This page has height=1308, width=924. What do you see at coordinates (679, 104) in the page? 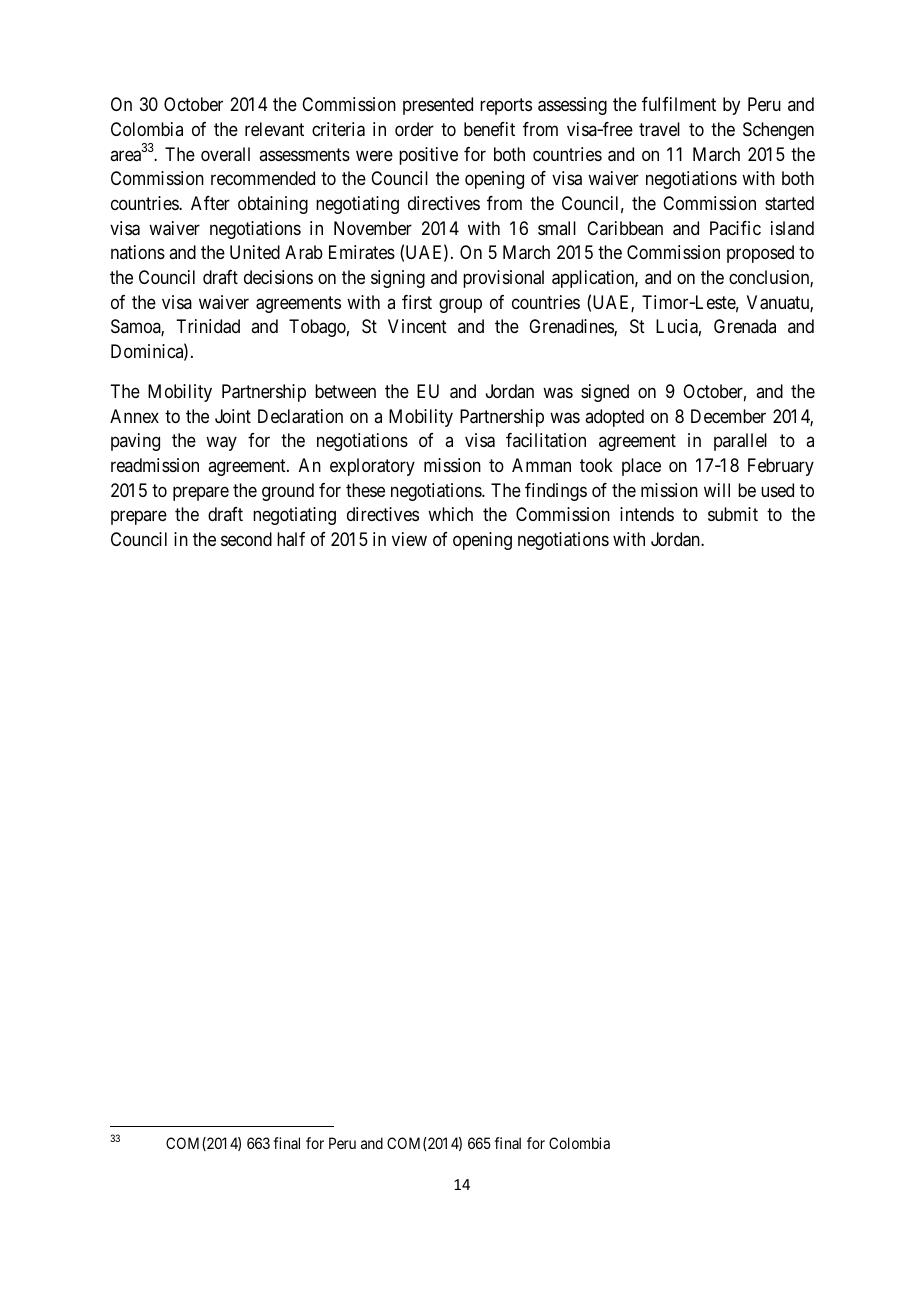
I see `fulfilment` at bounding box center [679, 104].
